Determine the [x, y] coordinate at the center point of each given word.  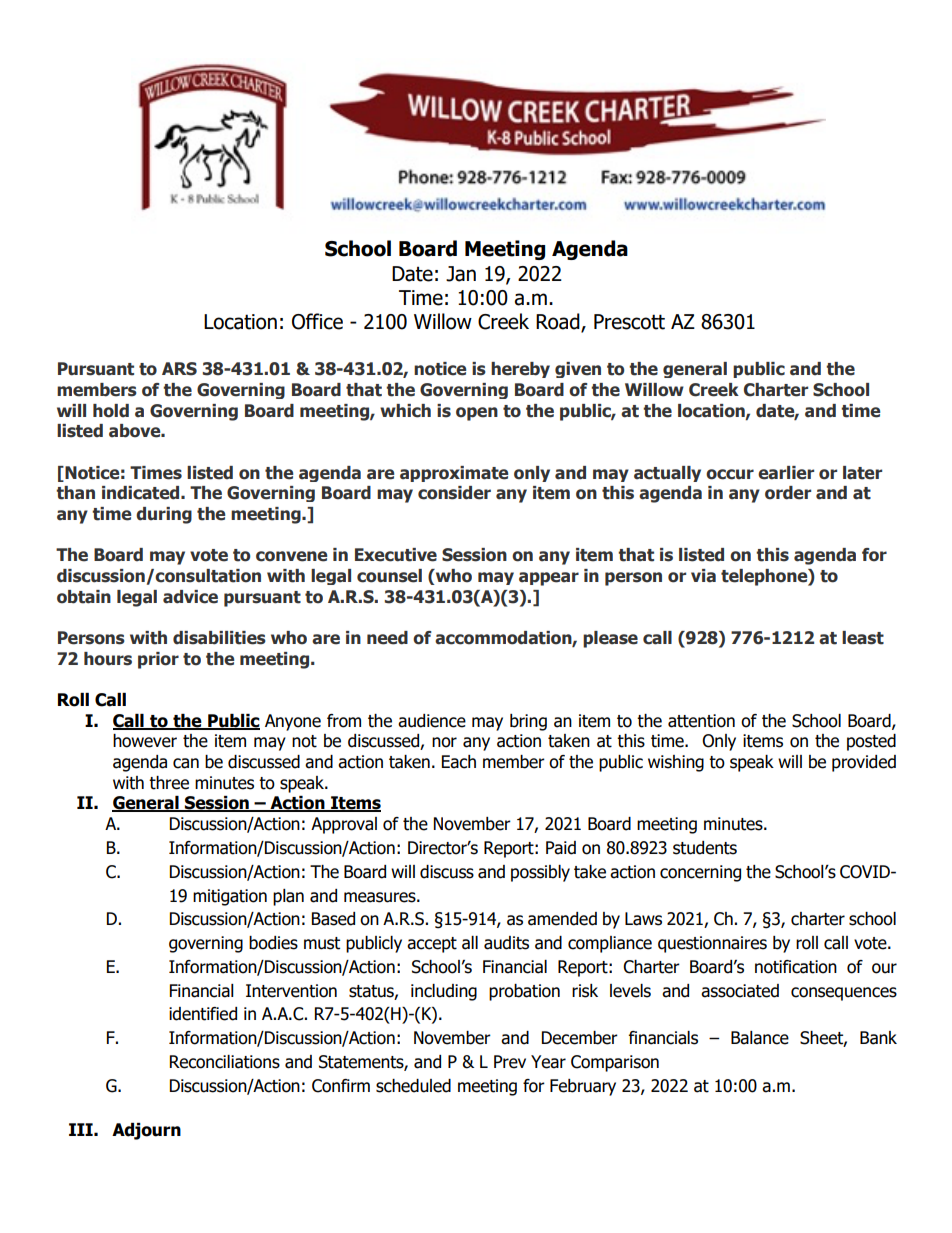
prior [158, 660]
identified [203, 1014]
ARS [179, 369]
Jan [461, 274]
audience [432, 721]
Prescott [629, 322]
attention [701, 721]
